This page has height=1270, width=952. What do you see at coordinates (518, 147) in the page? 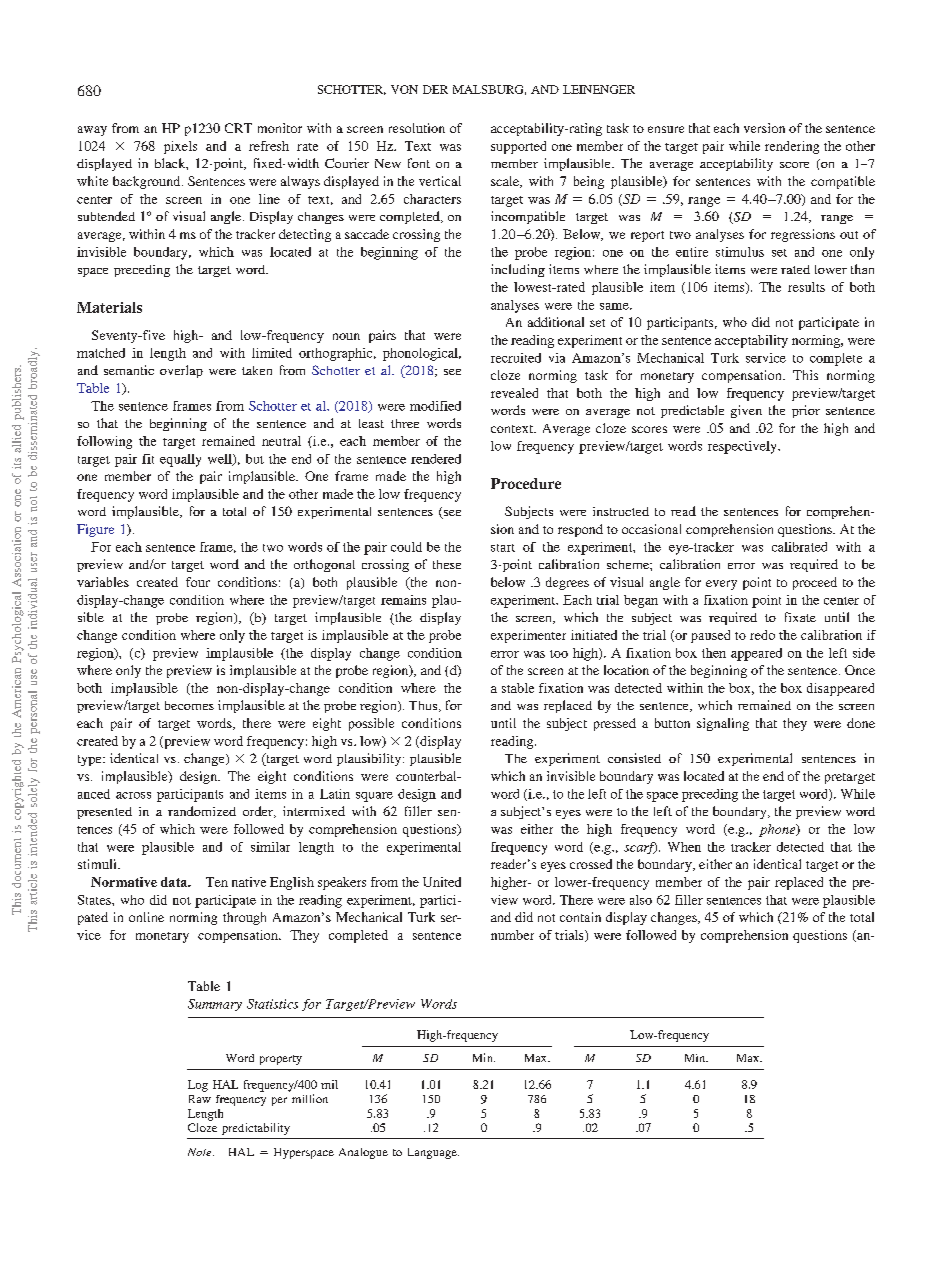
I see `supported` at bounding box center [518, 147].
